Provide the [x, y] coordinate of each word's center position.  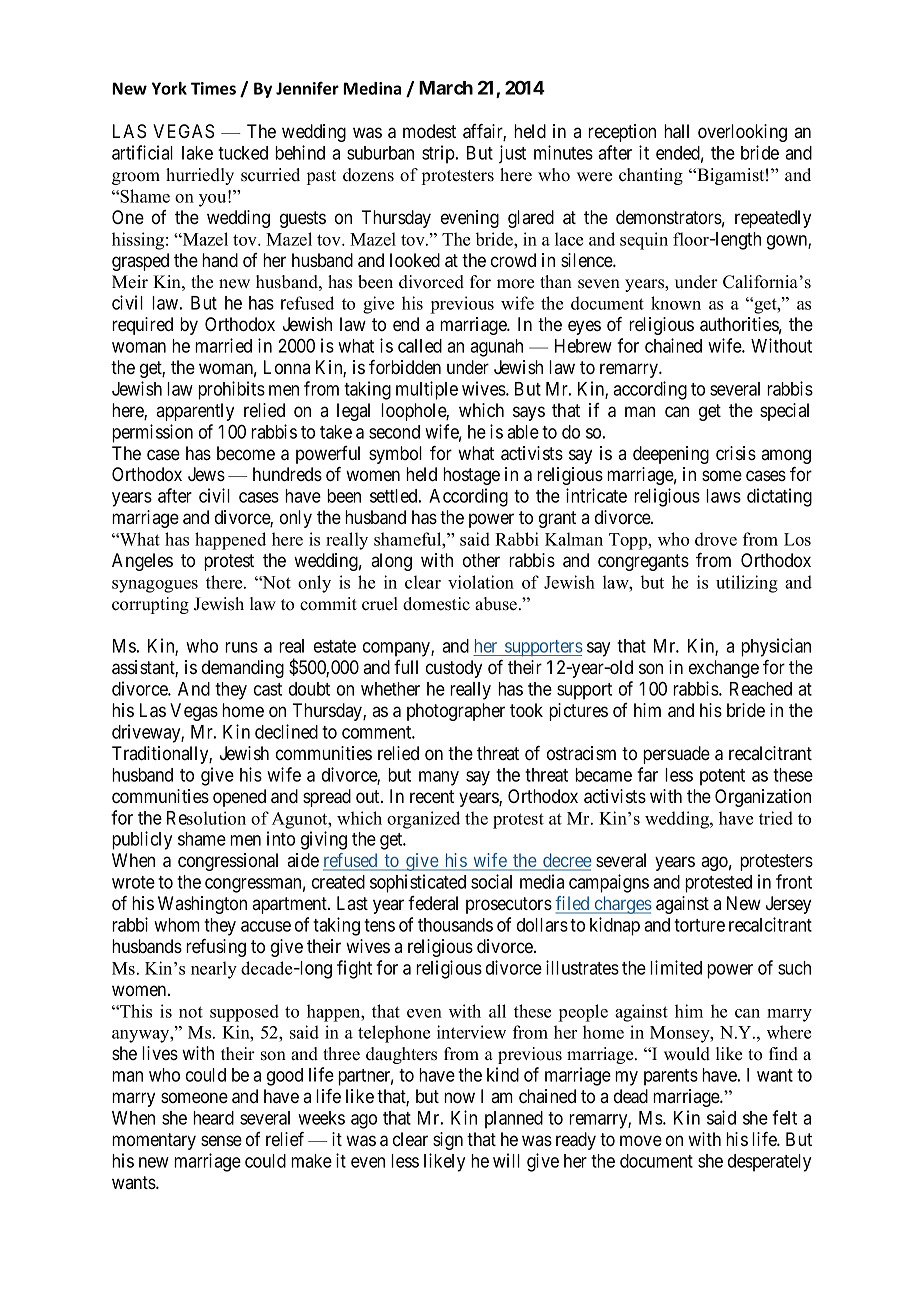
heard [213, 1118]
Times [213, 88]
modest [429, 131]
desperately [769, 1163]
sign [448, 1141]
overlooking [742, 133]
